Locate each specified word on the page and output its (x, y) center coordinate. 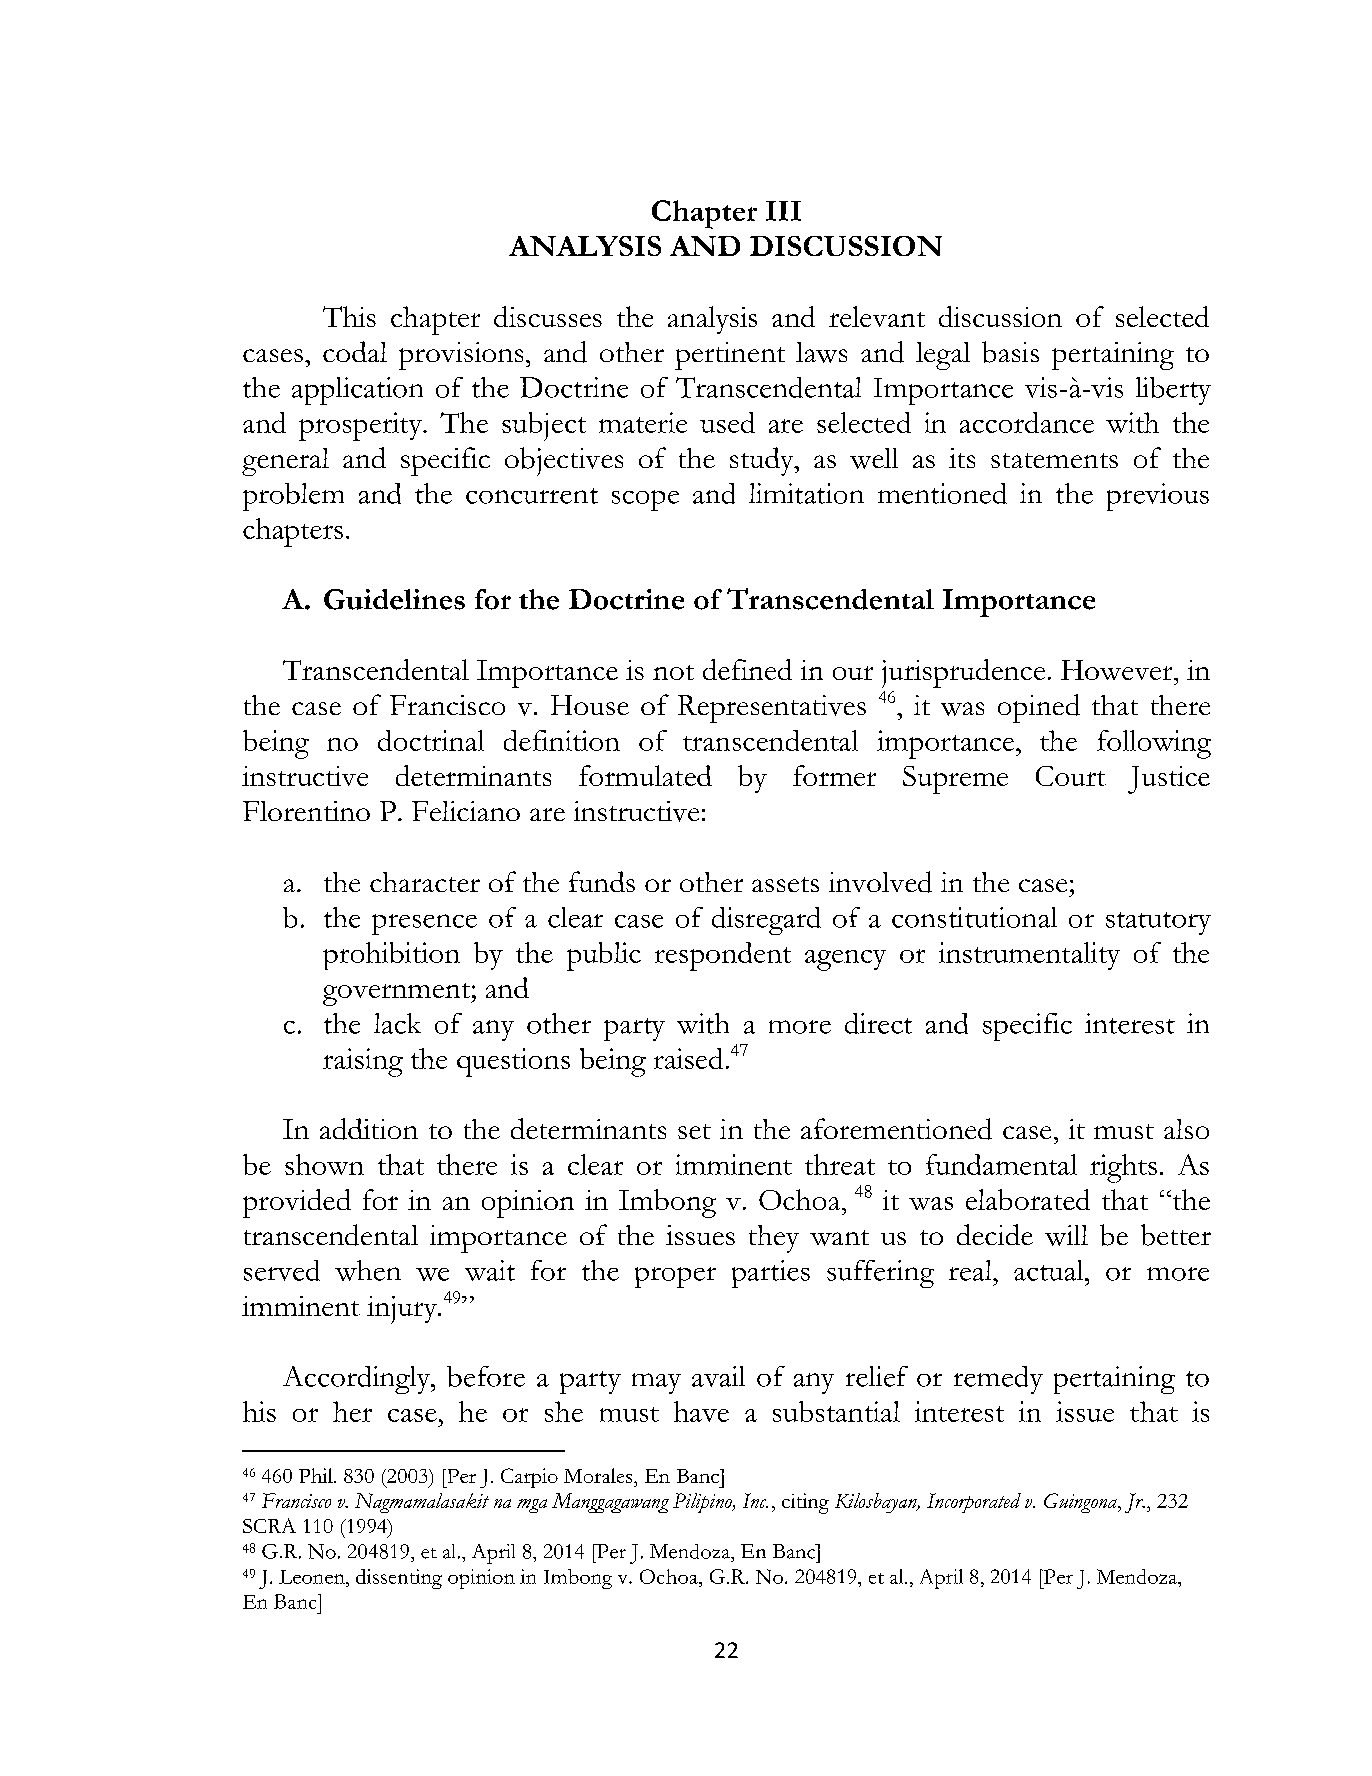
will (1066, 1235)
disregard (766, 921)
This (349, 316)
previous (1158, 497)
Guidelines (394, 599)
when (368, 1270)
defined (747, 669)
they (774, 1239)
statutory (1158, 923)
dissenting (399, 1579)
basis (1010, 352)
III (783, 211)
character (425, 882)
